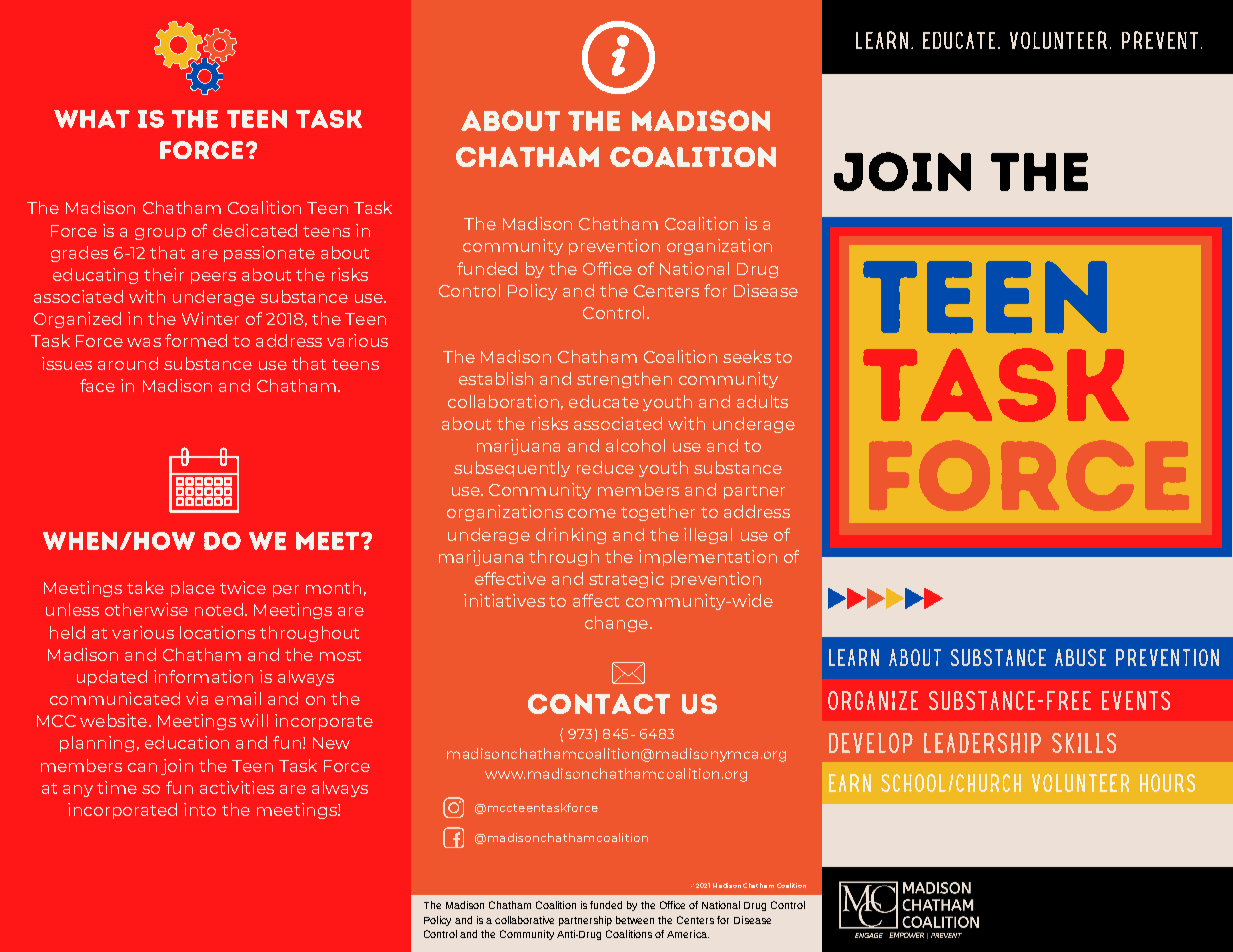 This screenshot has height=952, width=1233. What do you see at coordinates (688, 934) in the screenshot?
I see `America` at bounding box center [688, 934].
